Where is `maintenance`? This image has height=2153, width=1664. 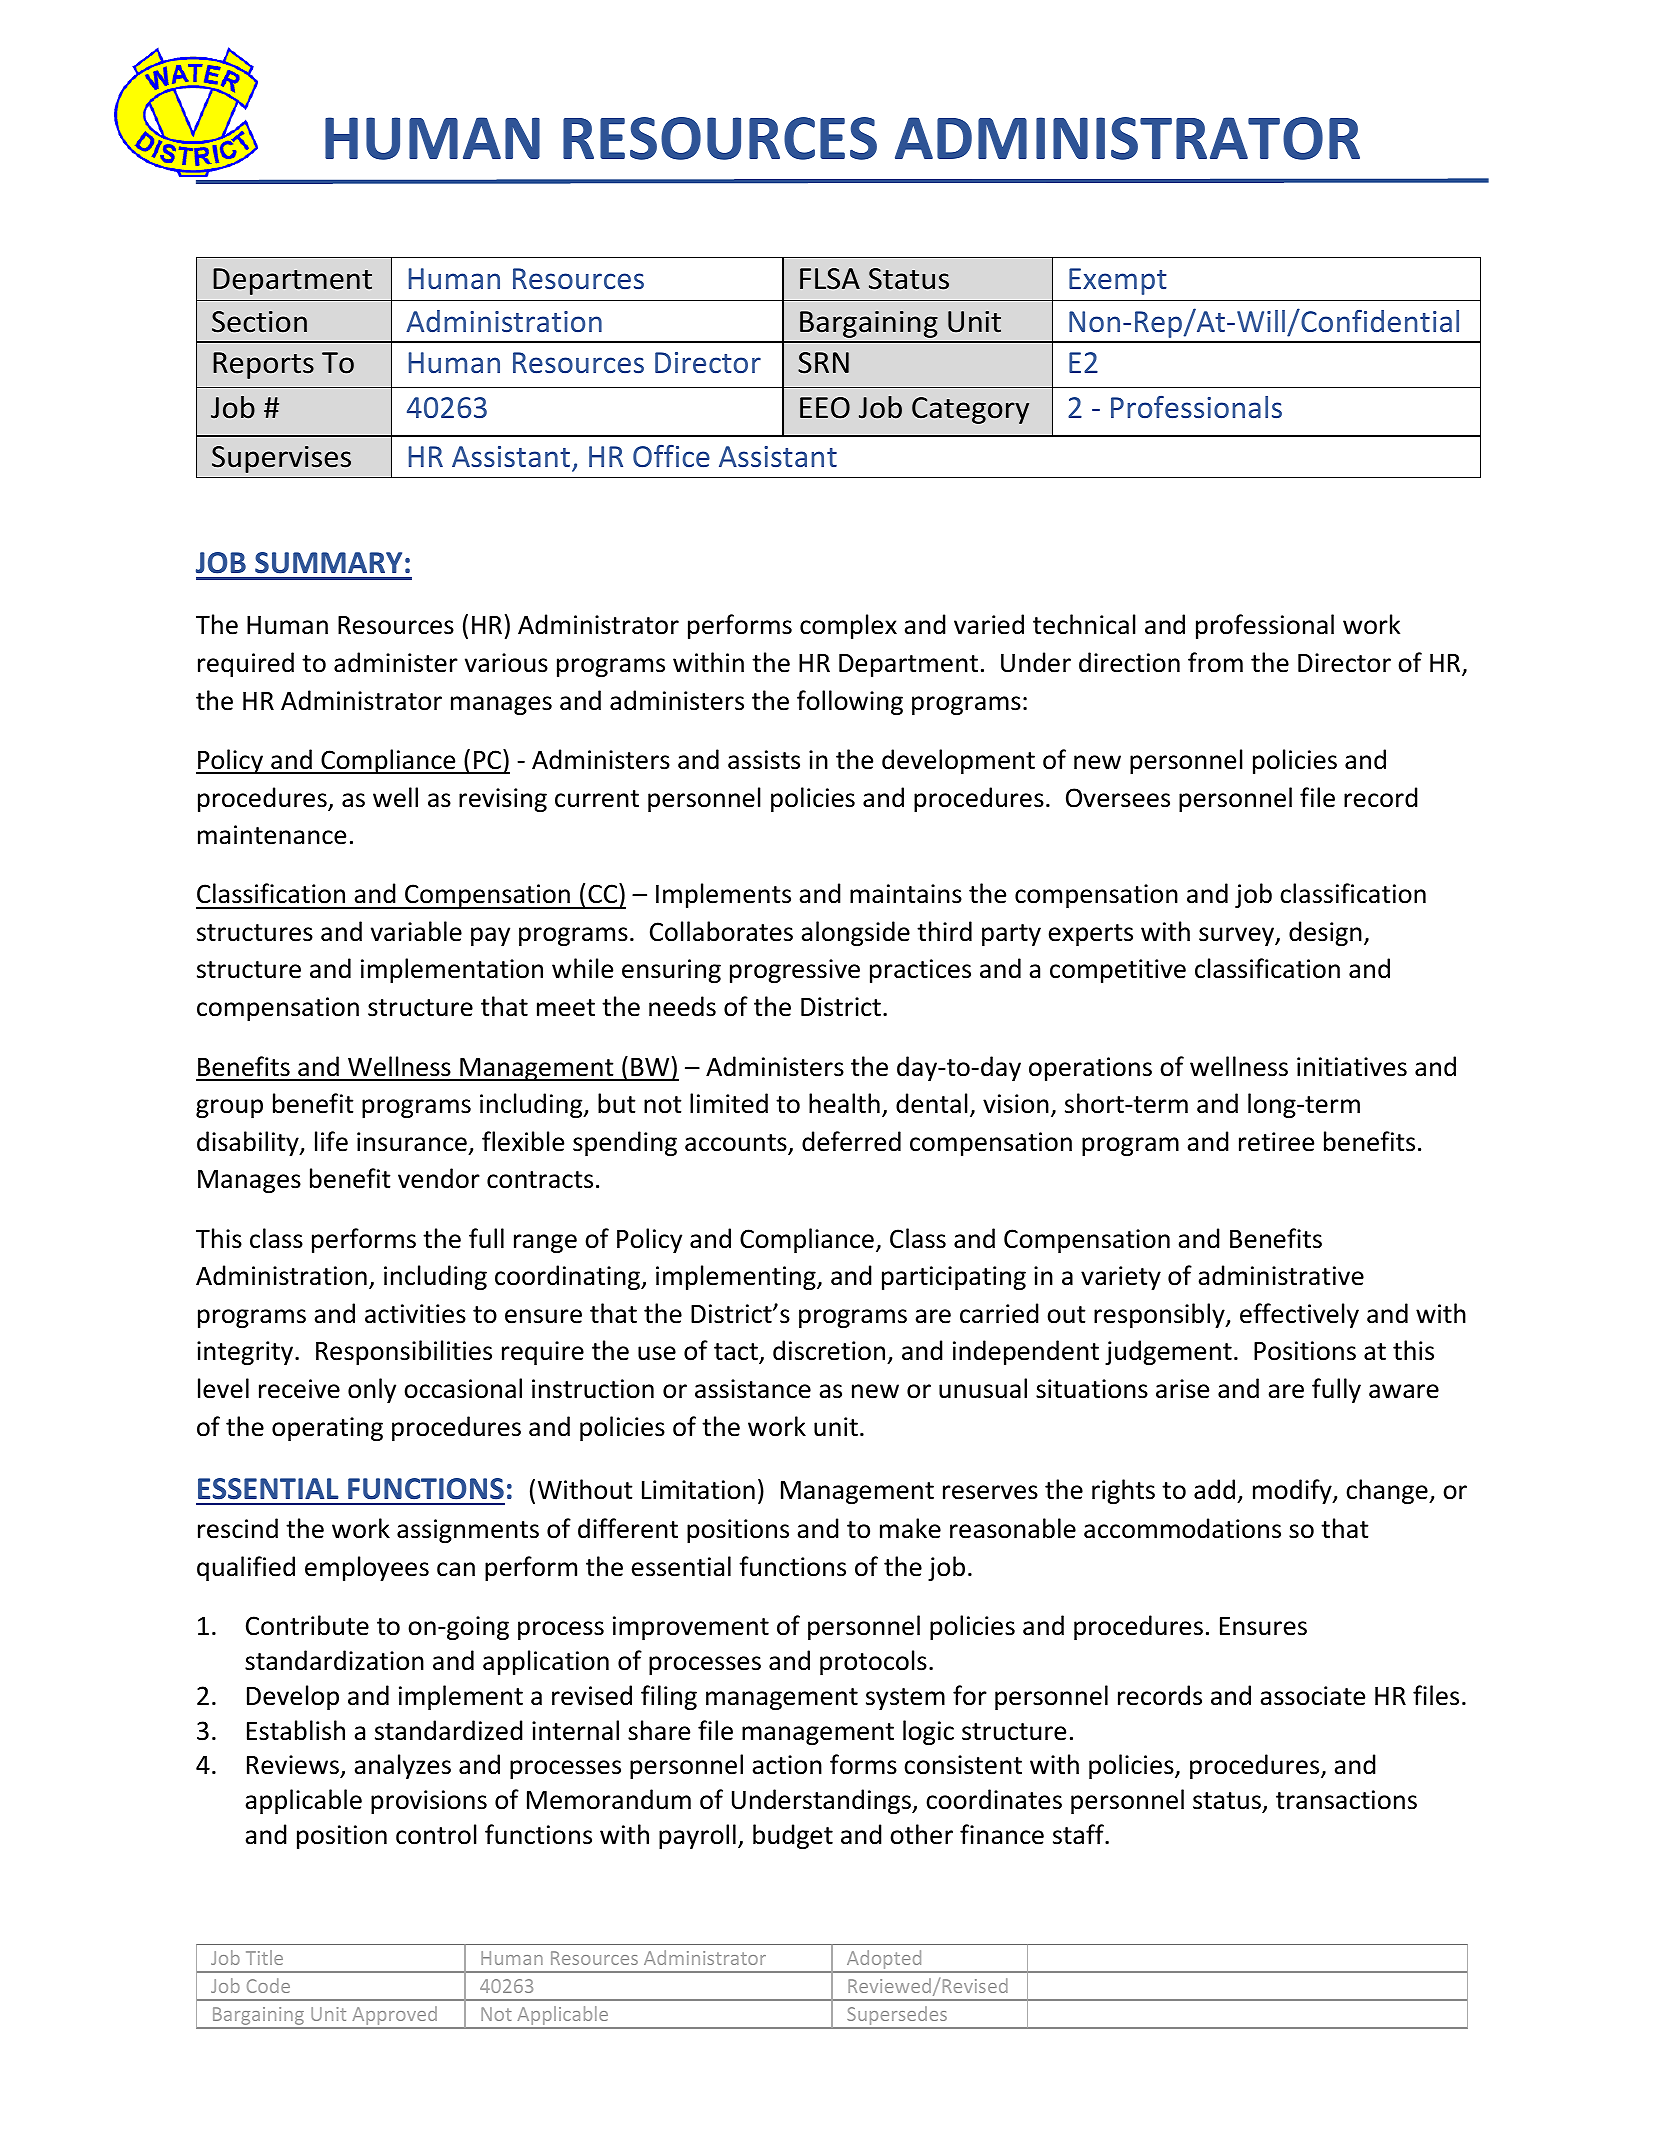 maintenance is located at coordinates (272, 835).
